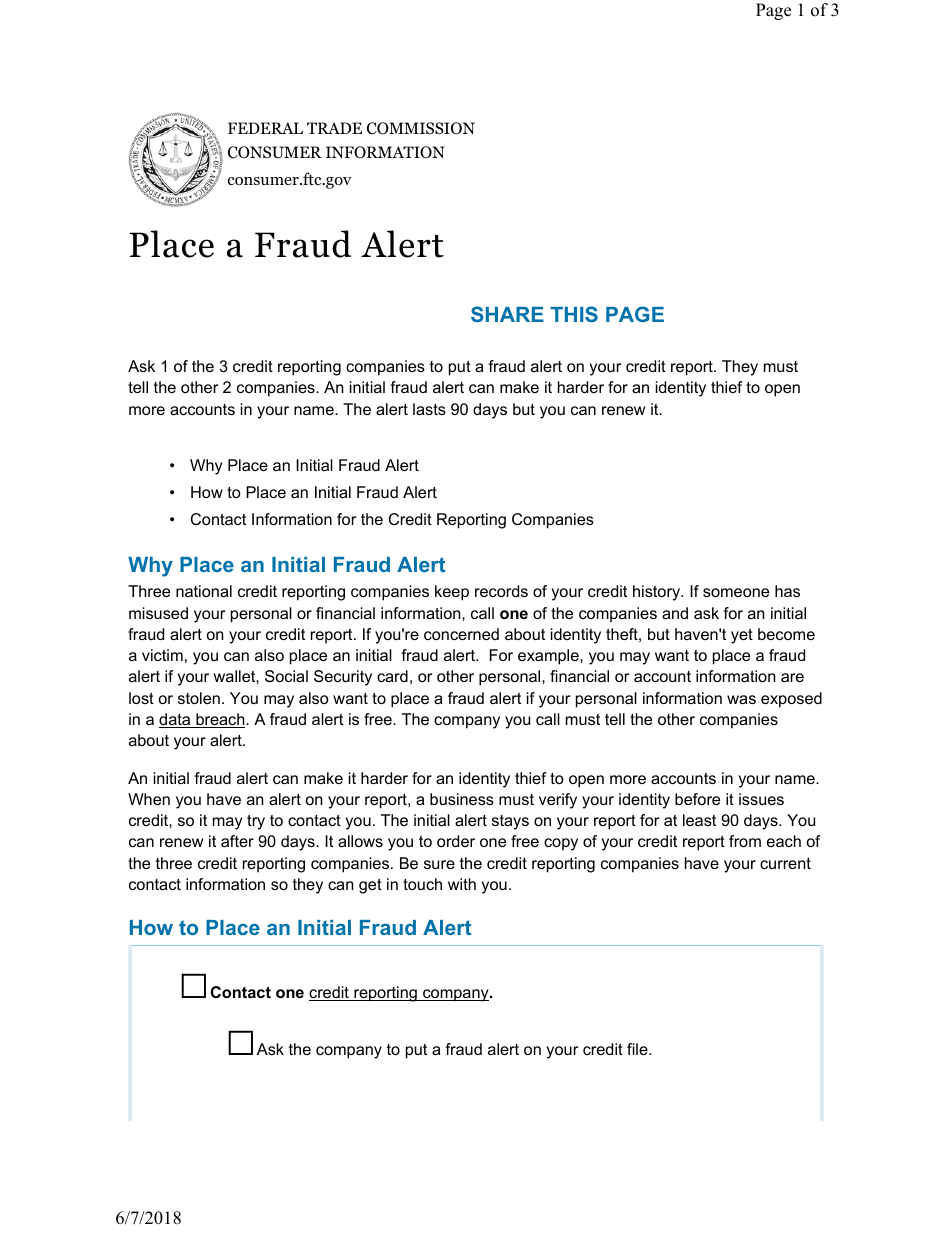  I want to click on THIS, so click(574, 314).
